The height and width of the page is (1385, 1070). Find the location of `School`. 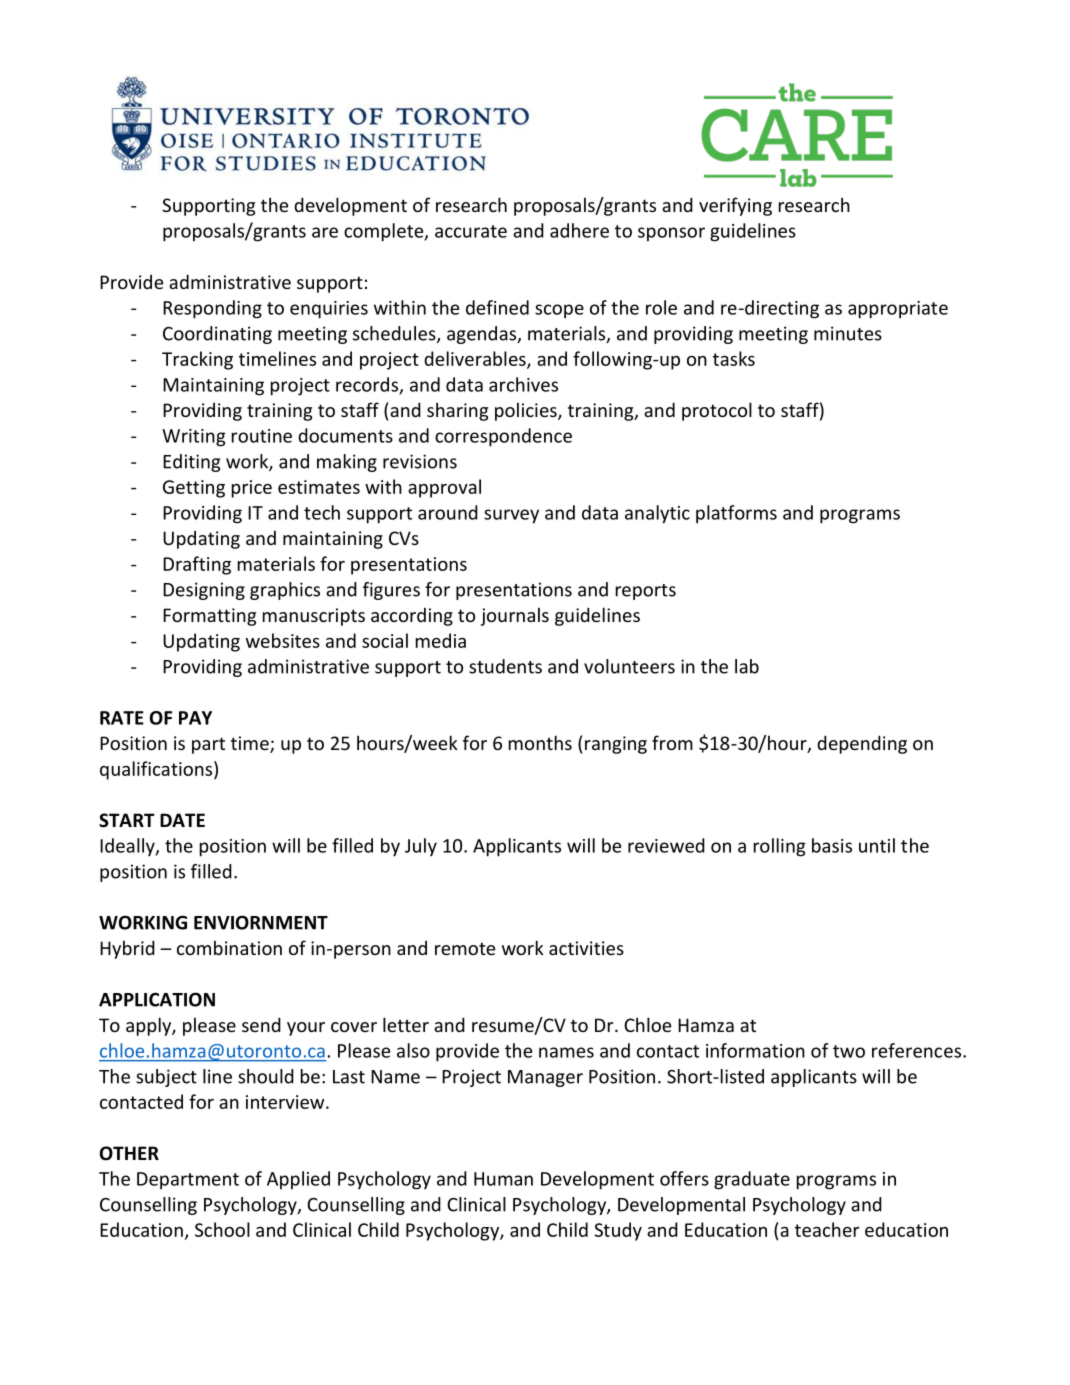

School is located at coordinates (222, 1229).
